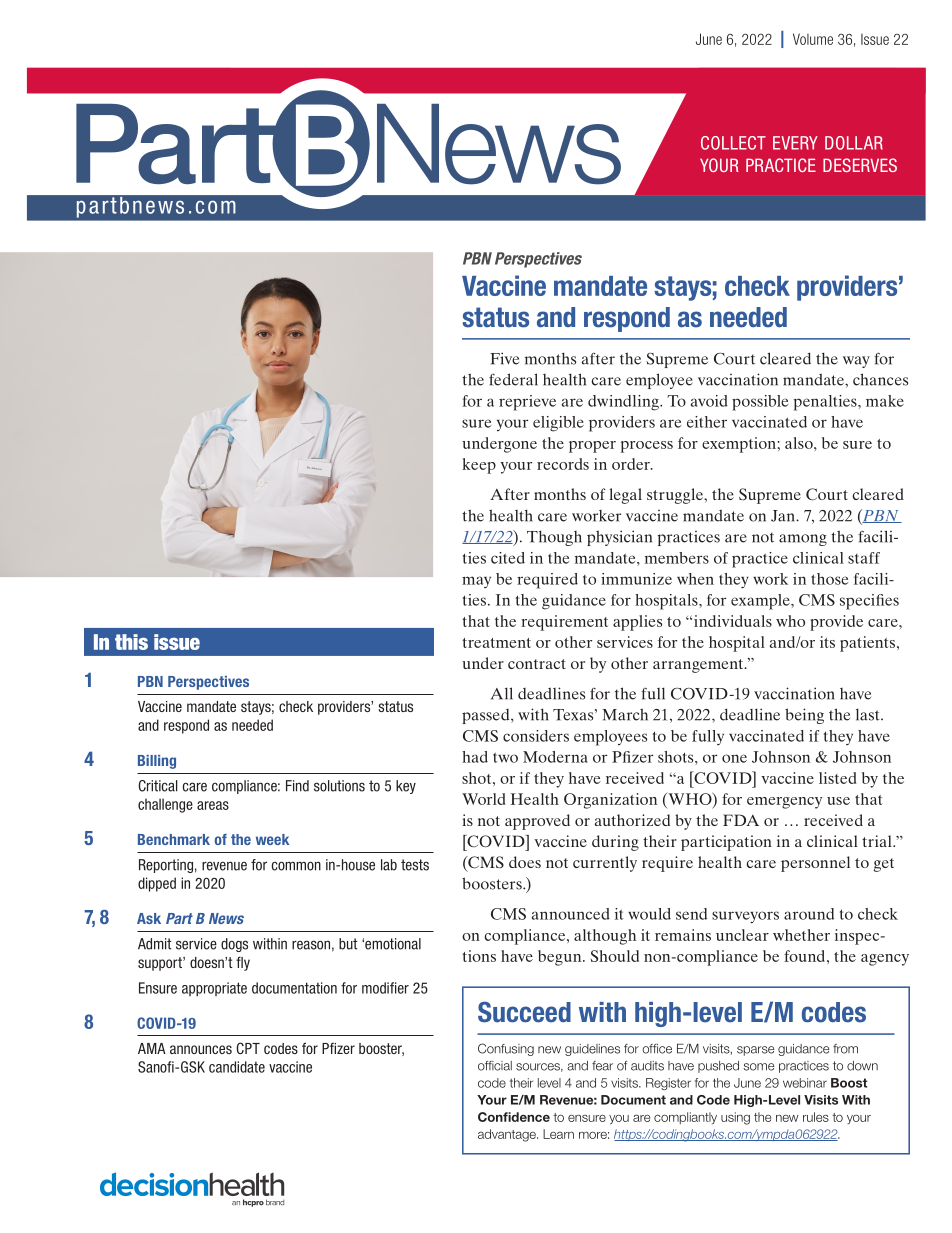 The width and height of the screenshot is (952, 1233). I want to click on areas, so click(213, 805).
